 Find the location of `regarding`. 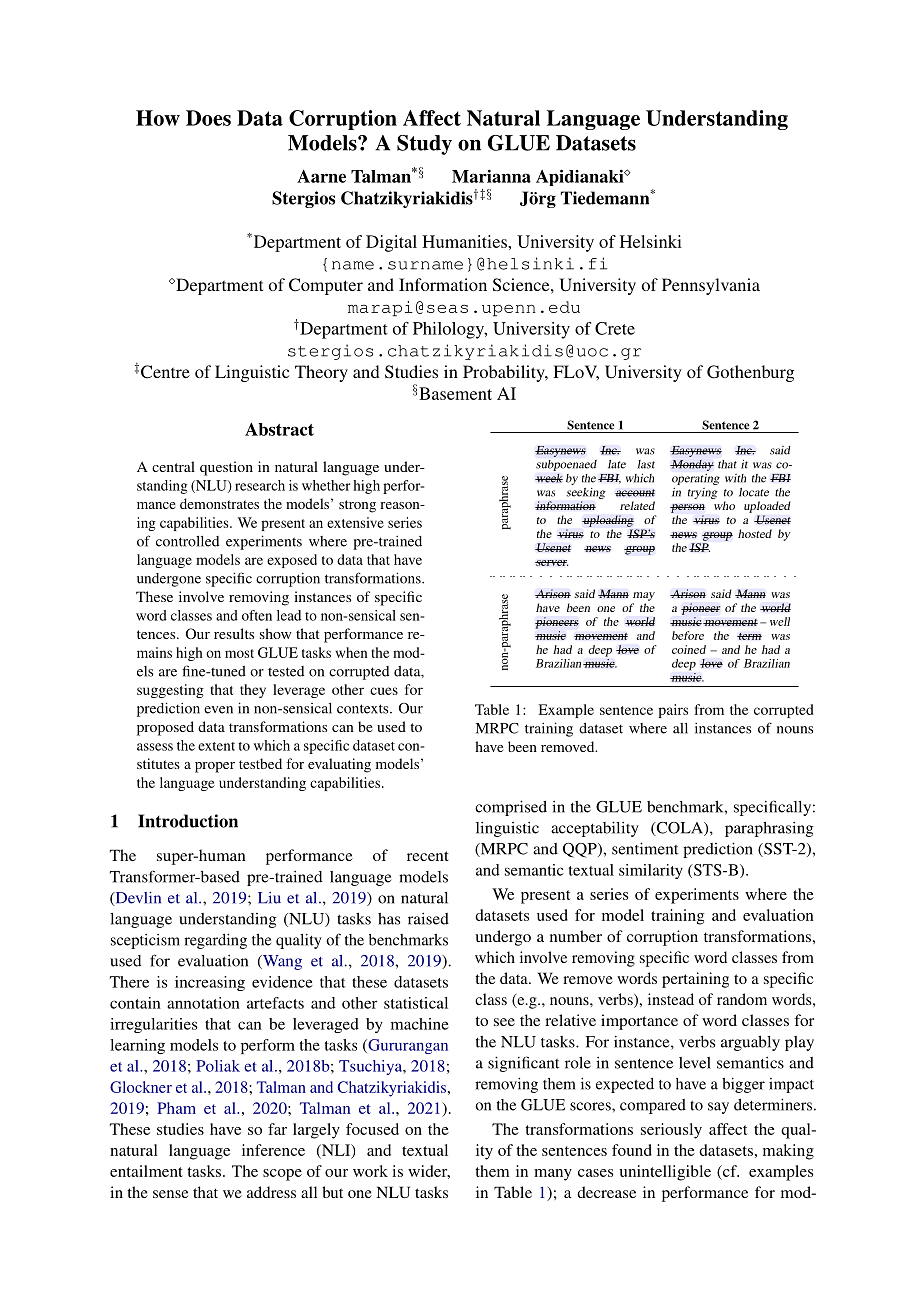

regarding is located at coordinates (215, 941).
